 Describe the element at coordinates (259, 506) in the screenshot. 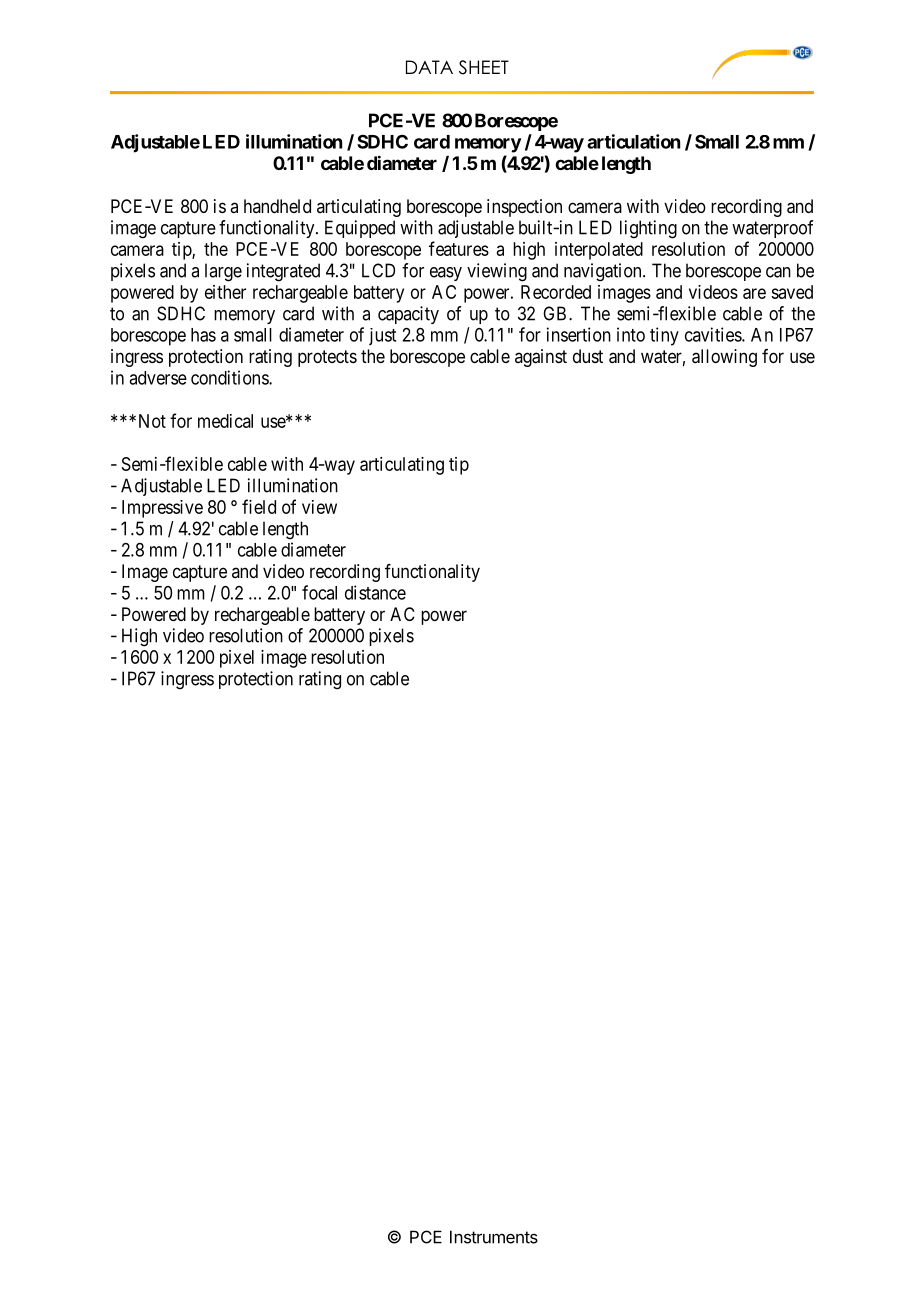

I see `field` at that location.
